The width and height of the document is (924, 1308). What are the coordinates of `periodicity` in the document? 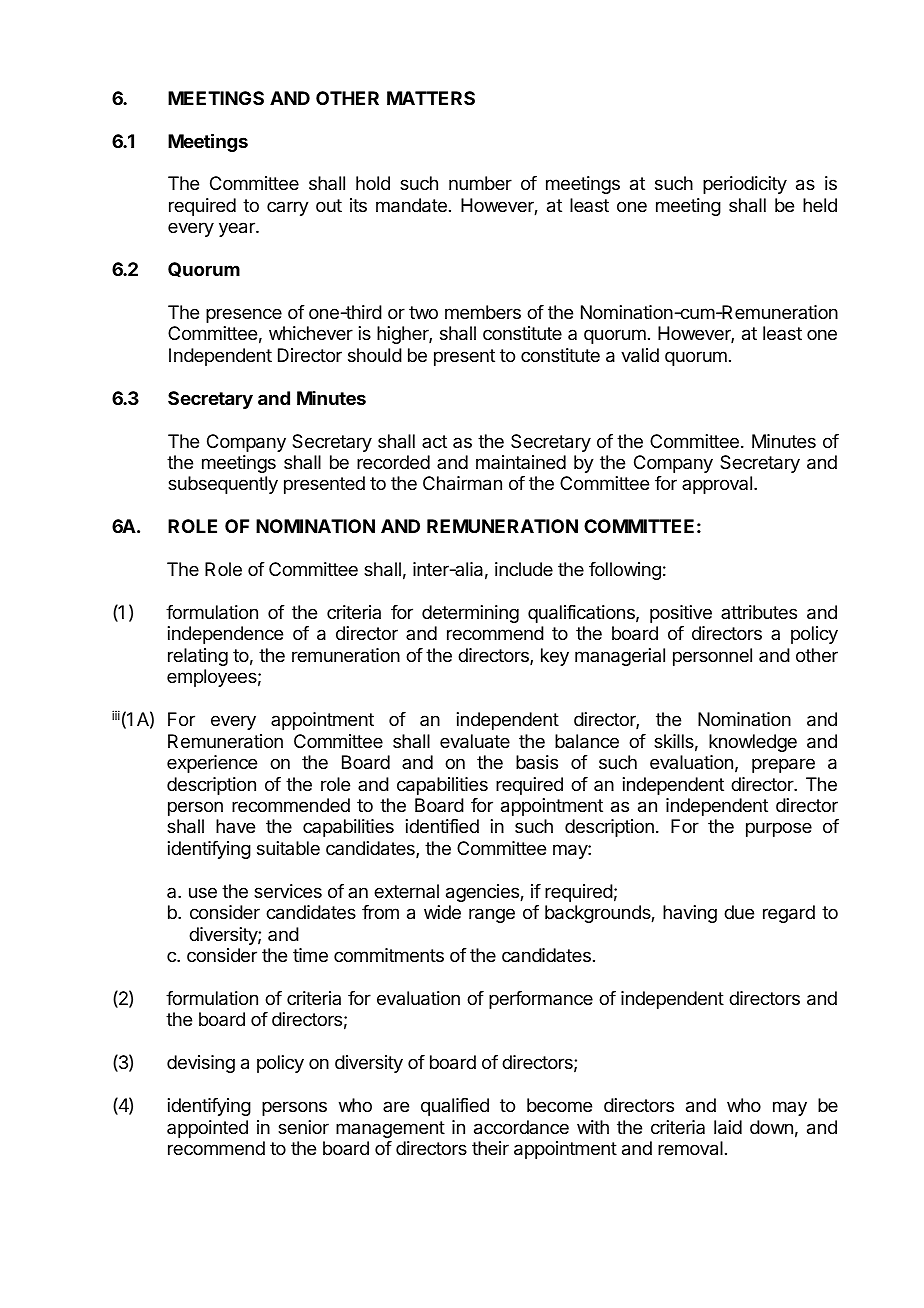 It's located at (745, 185).
